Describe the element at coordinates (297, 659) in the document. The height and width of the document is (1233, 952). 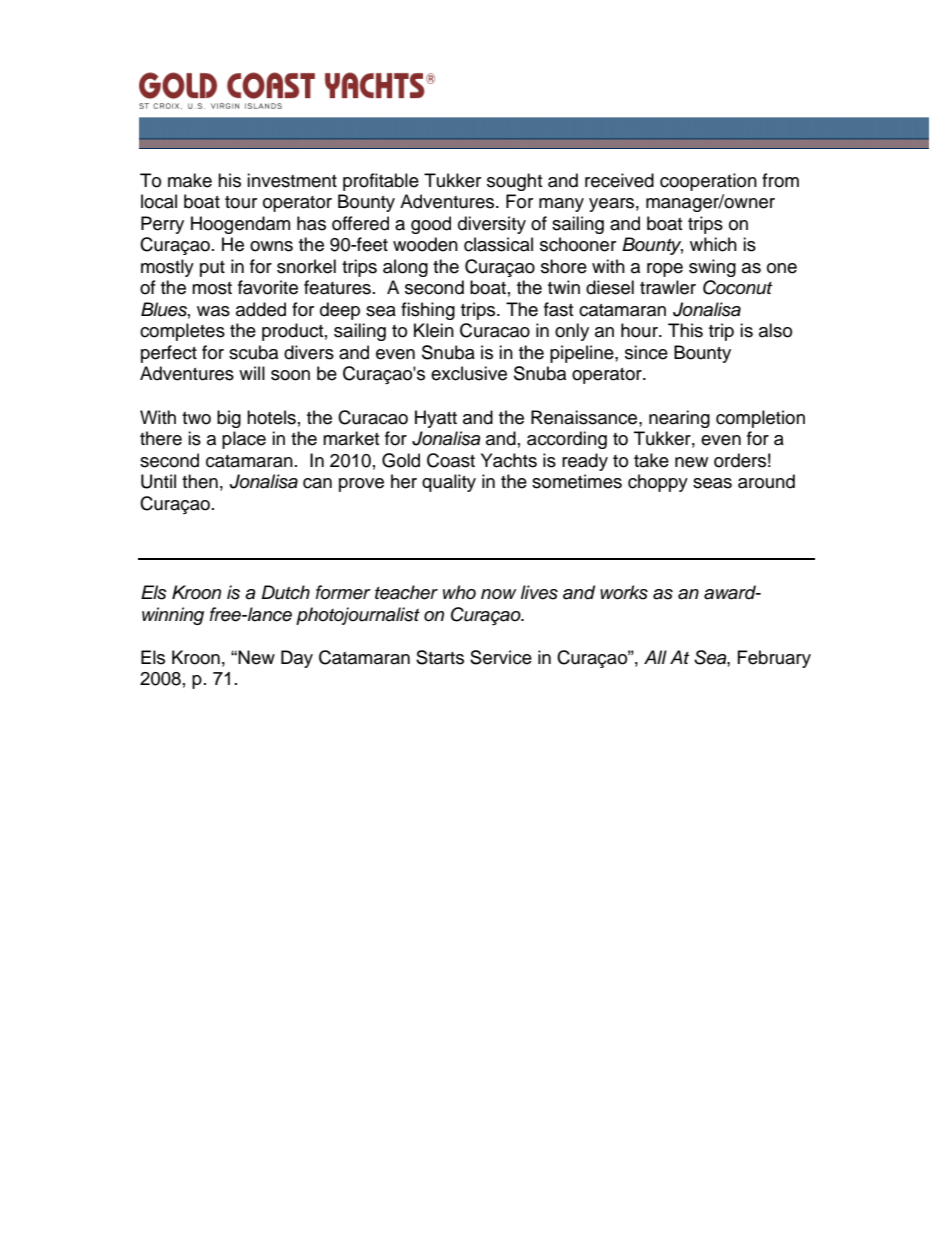
I see `Day` at that location.
